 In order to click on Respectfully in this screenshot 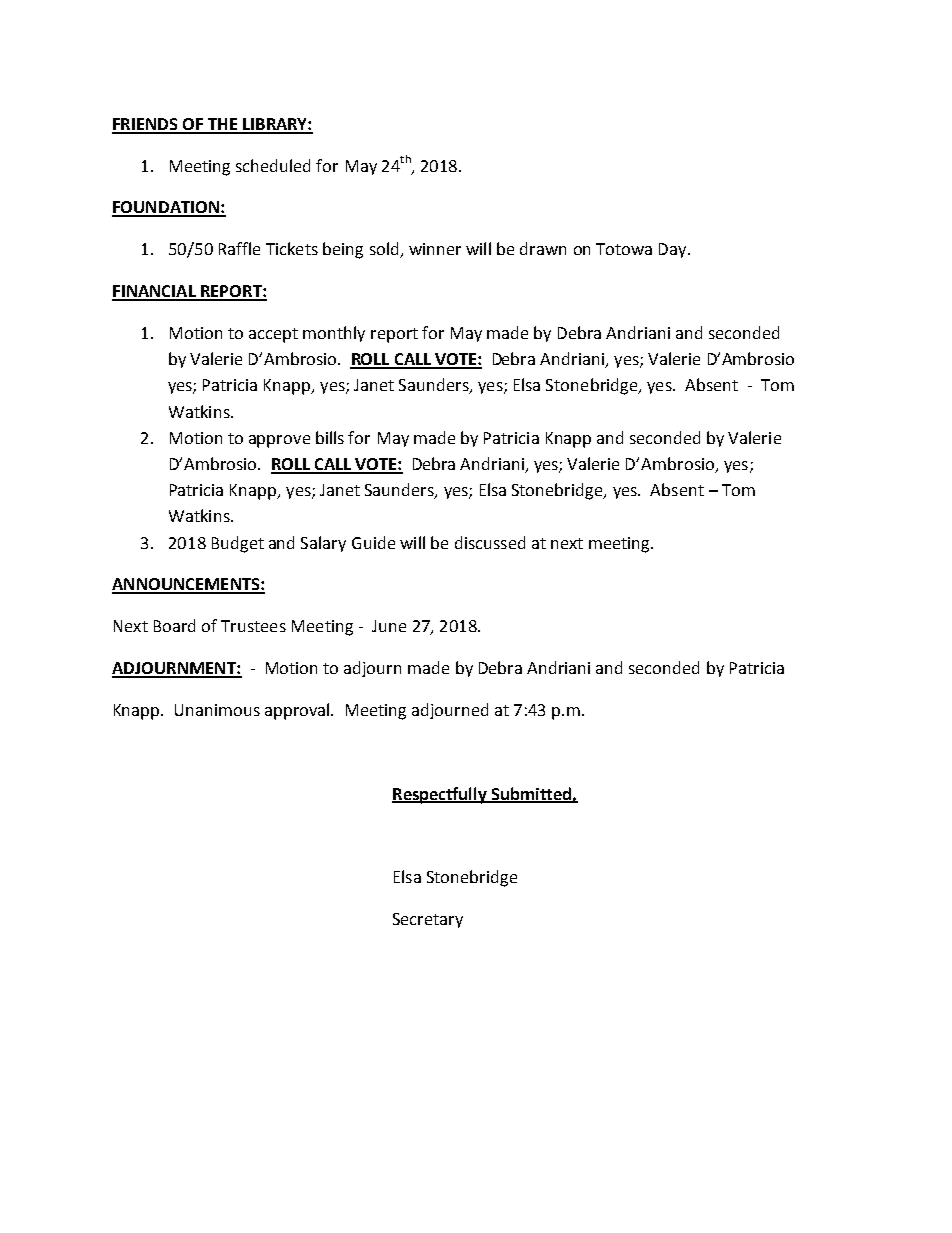, I will do `click(441, 795)`.
